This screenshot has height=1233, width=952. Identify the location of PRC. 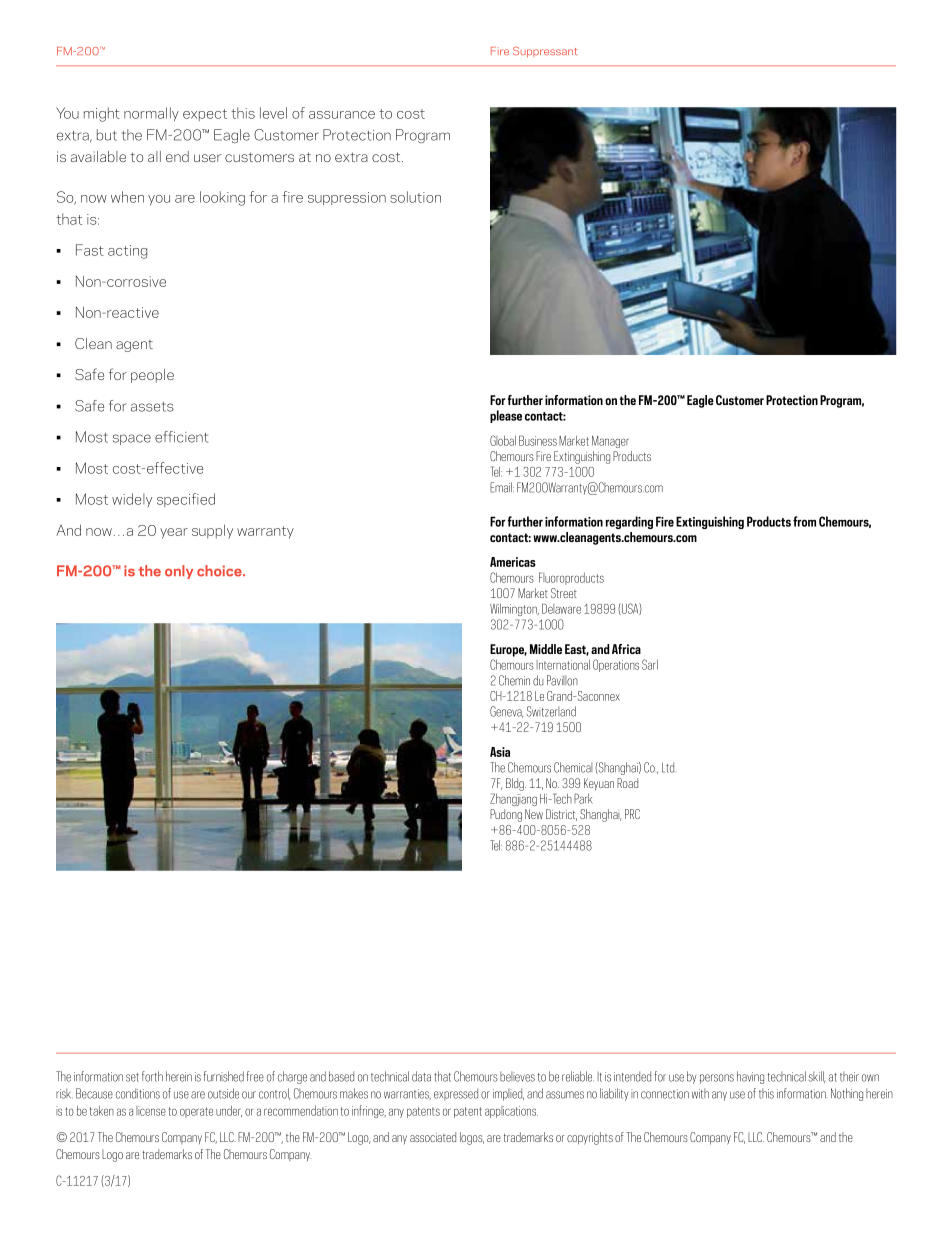
(632, 814).
